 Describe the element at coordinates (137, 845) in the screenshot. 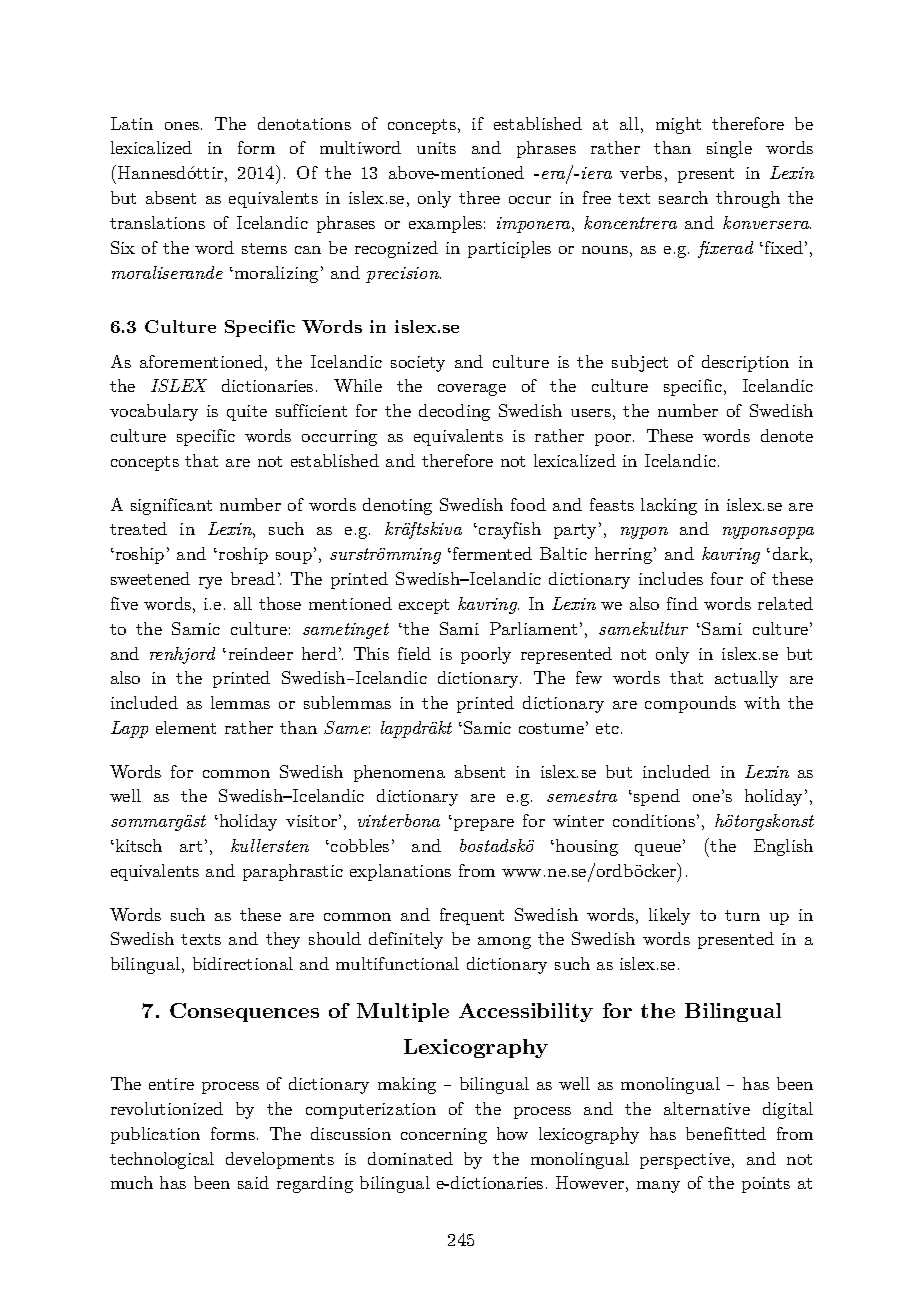

I see `kitsch` at that location.
